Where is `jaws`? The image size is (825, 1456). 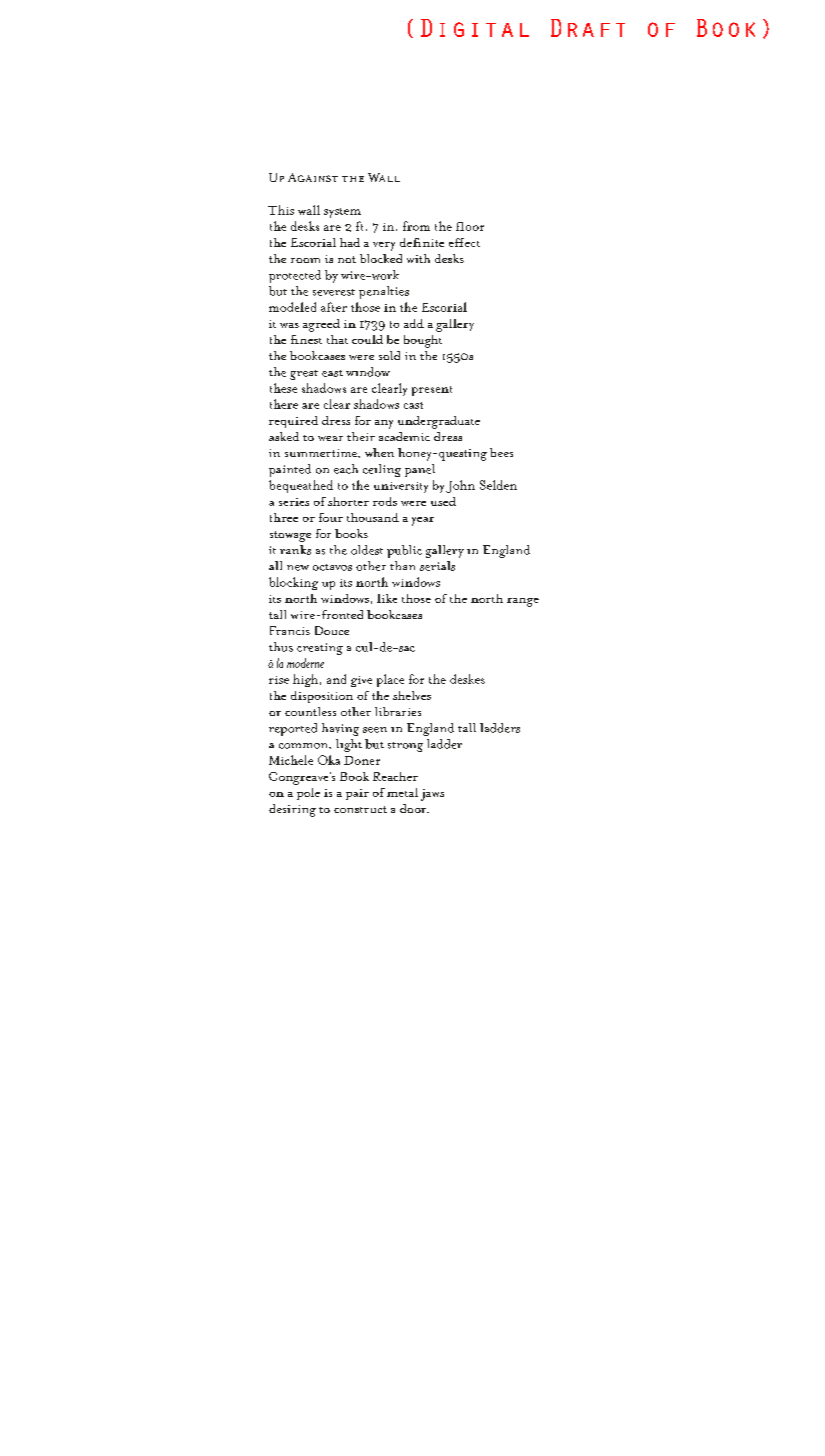 jaws is located at coordinates (432, 795).
